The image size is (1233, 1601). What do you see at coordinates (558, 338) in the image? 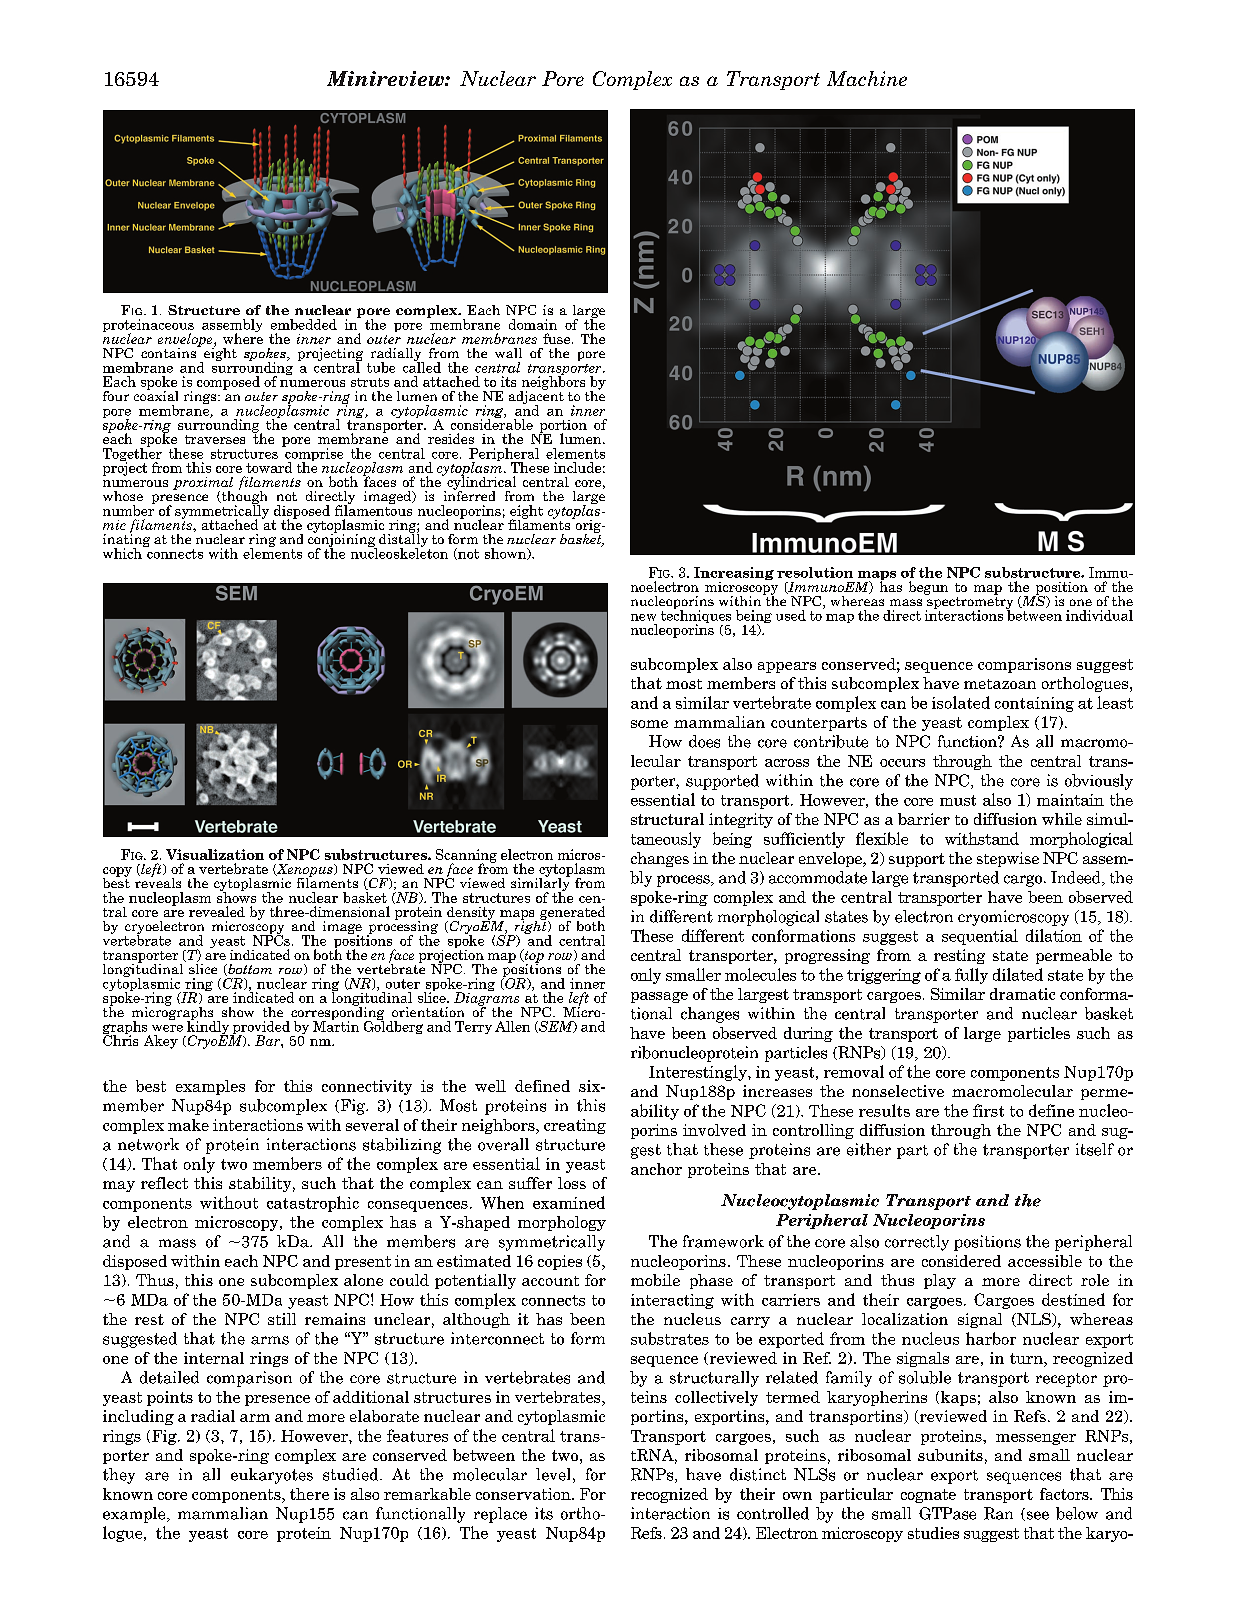
I see `fuse` at bounding box center [558, 338].
